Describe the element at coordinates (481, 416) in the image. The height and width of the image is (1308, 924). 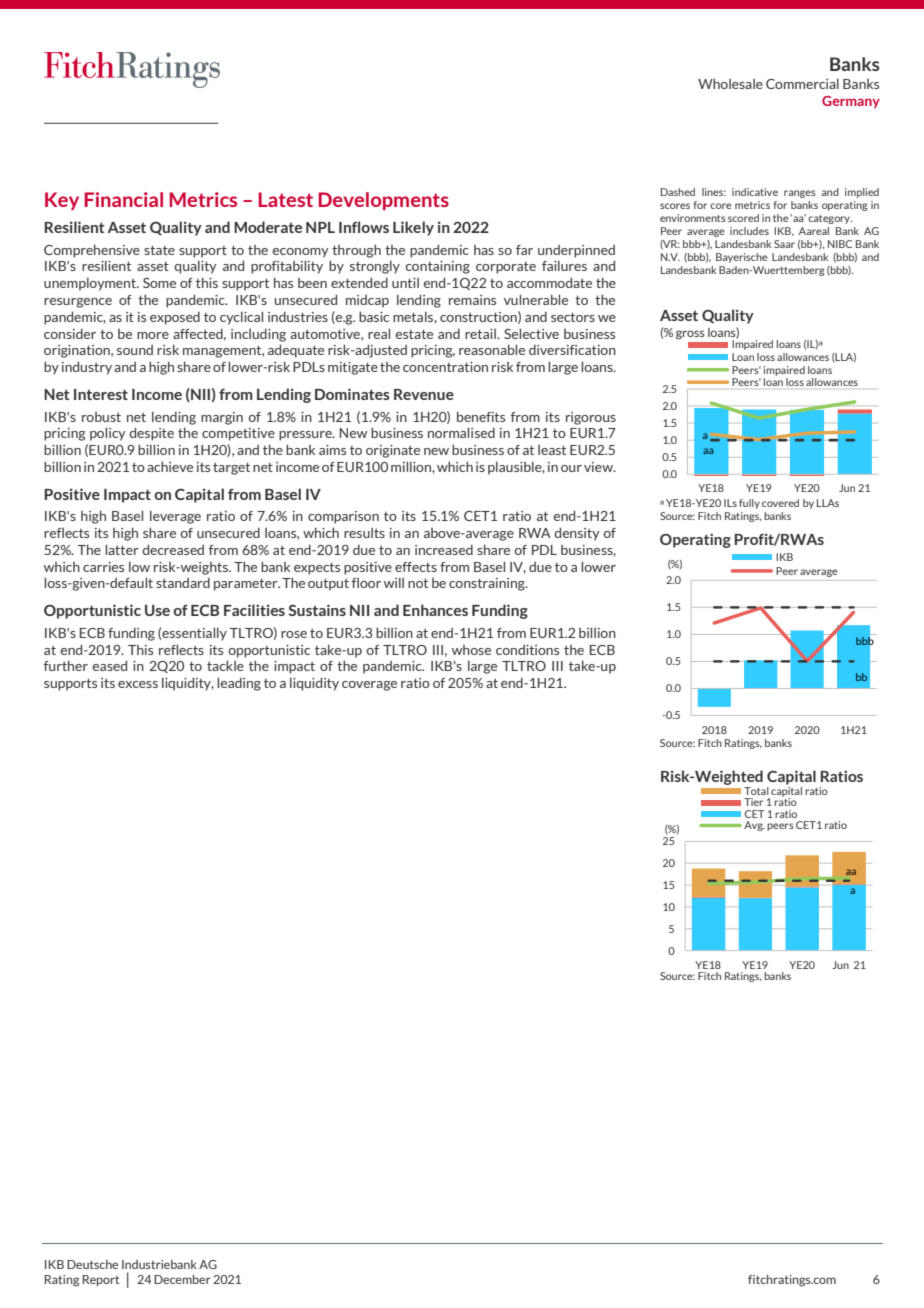
I see `benefits` at that location.
